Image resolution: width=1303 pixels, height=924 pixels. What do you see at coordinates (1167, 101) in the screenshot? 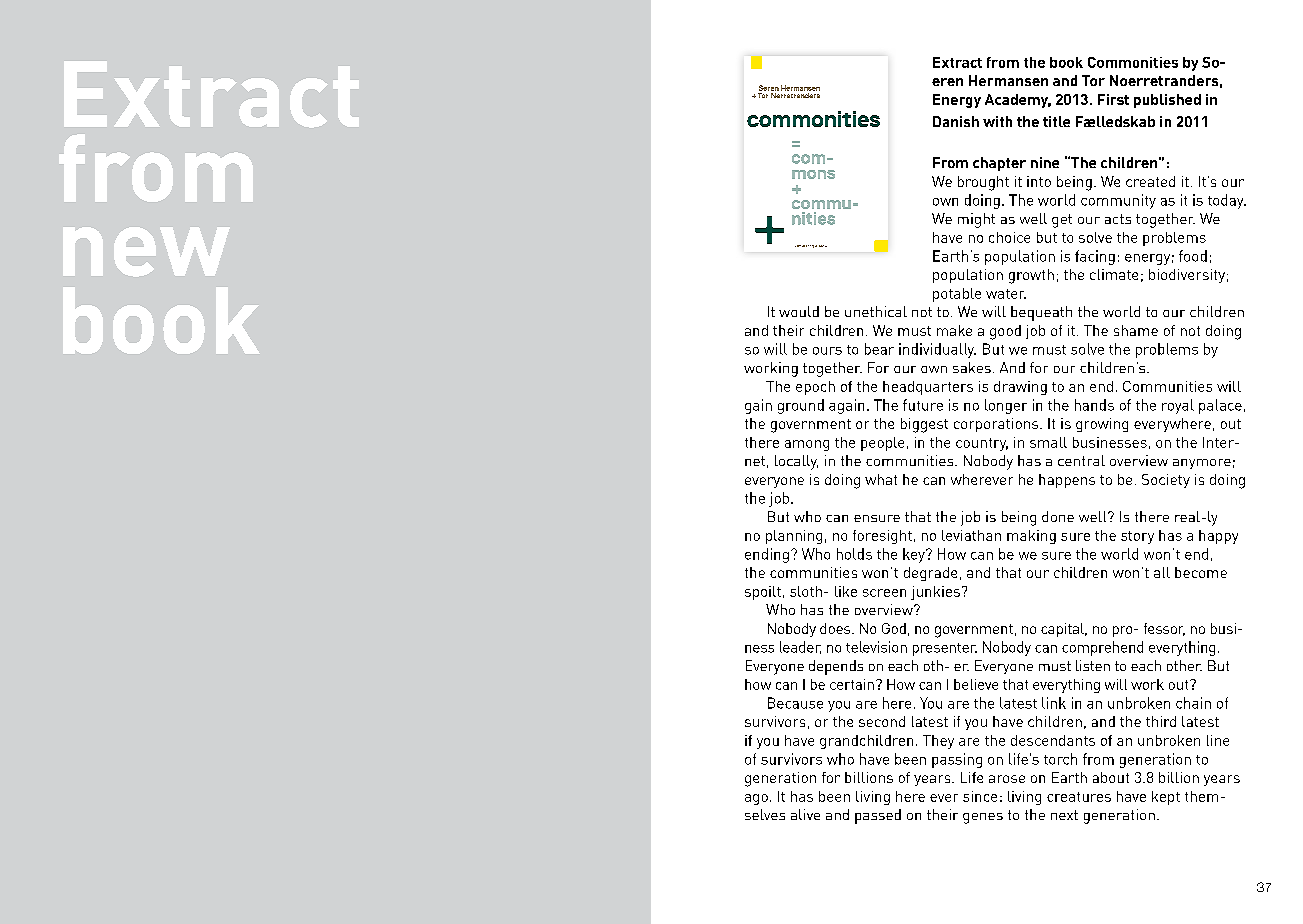
I see `published` at bounding box center [1167, 101].
